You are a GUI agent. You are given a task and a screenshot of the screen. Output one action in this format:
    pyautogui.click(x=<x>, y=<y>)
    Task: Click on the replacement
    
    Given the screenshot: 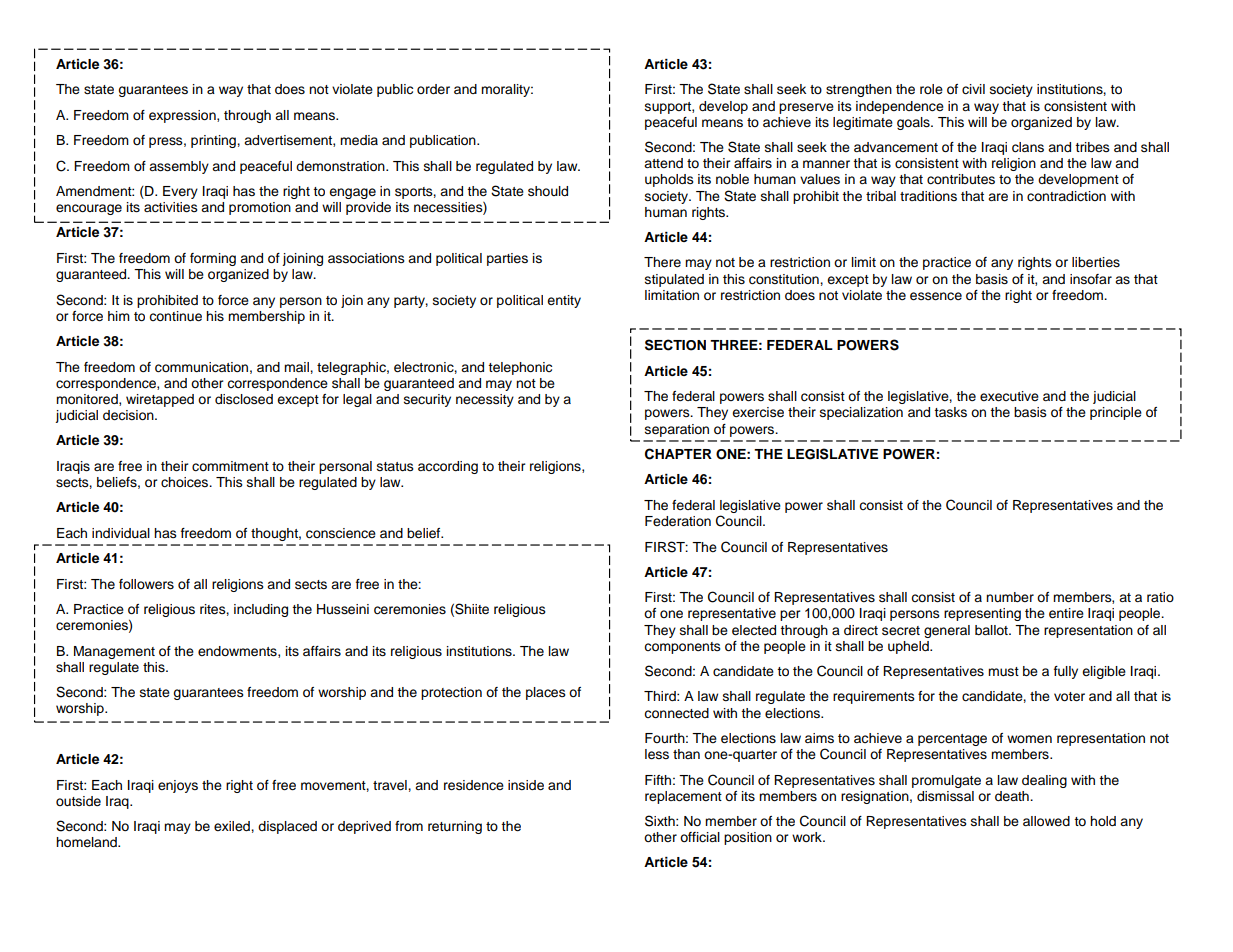 What is the action you would take?
    pyautogui.click(x=683, y=797)
